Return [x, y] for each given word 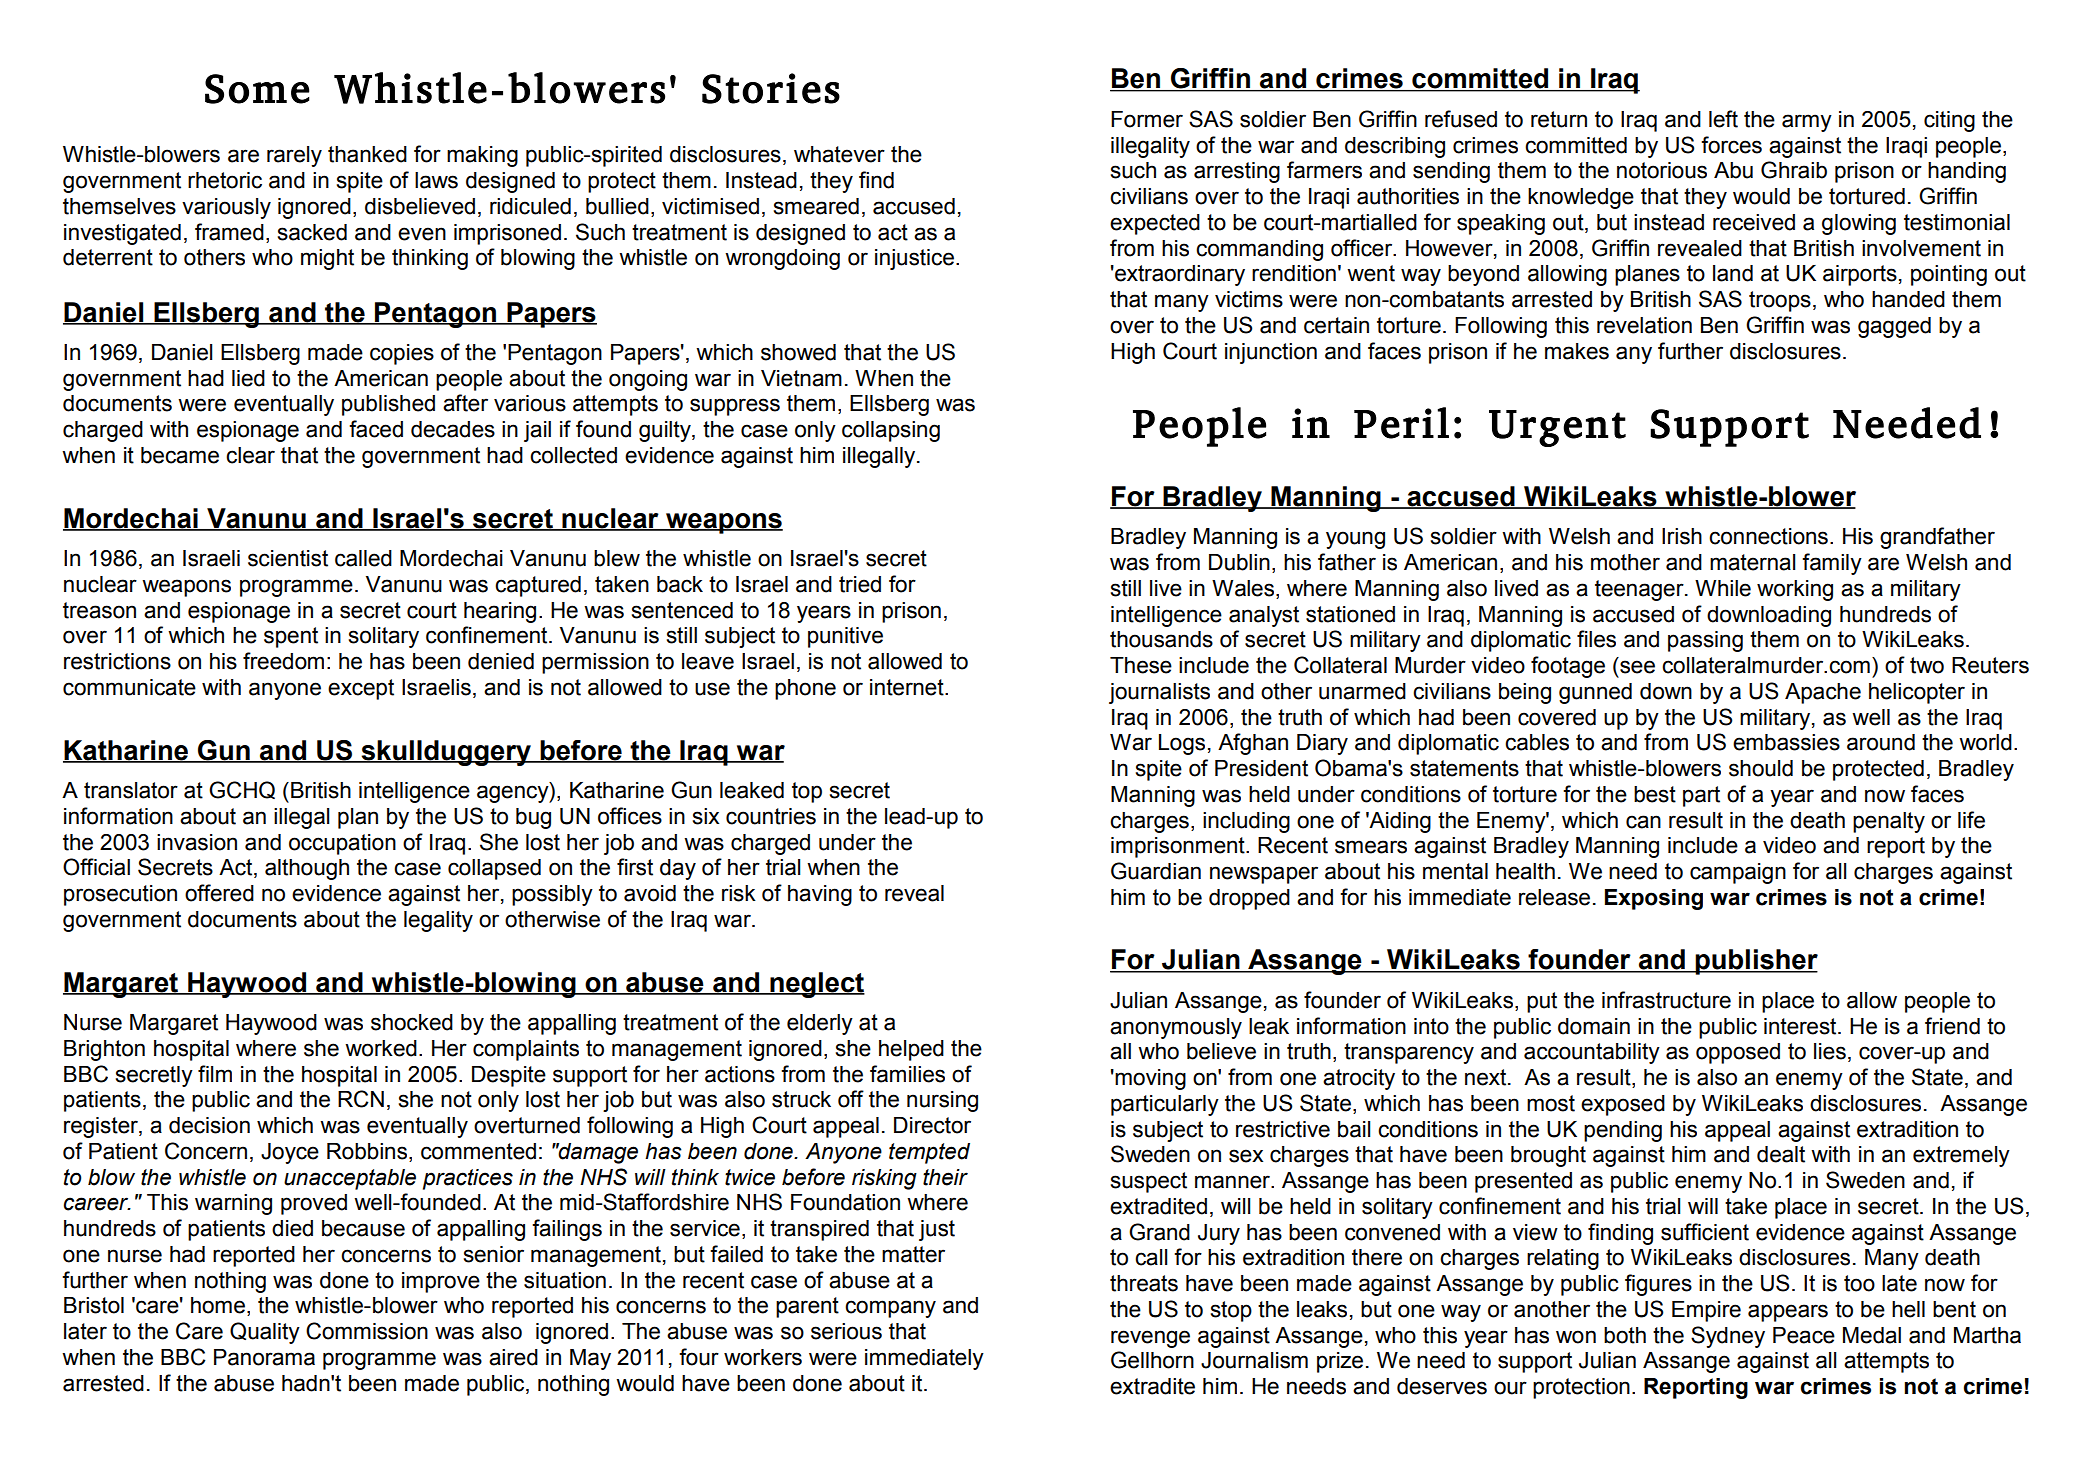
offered [219, 893]
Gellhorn [1152, 1360]
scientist [288, 558]
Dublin [1239, 562]
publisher [1756, 962]
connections [1768, 536]
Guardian [1156, 871]
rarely [294, 156]
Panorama [264, 1357]
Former [1147, 119]
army [1807, 123]
